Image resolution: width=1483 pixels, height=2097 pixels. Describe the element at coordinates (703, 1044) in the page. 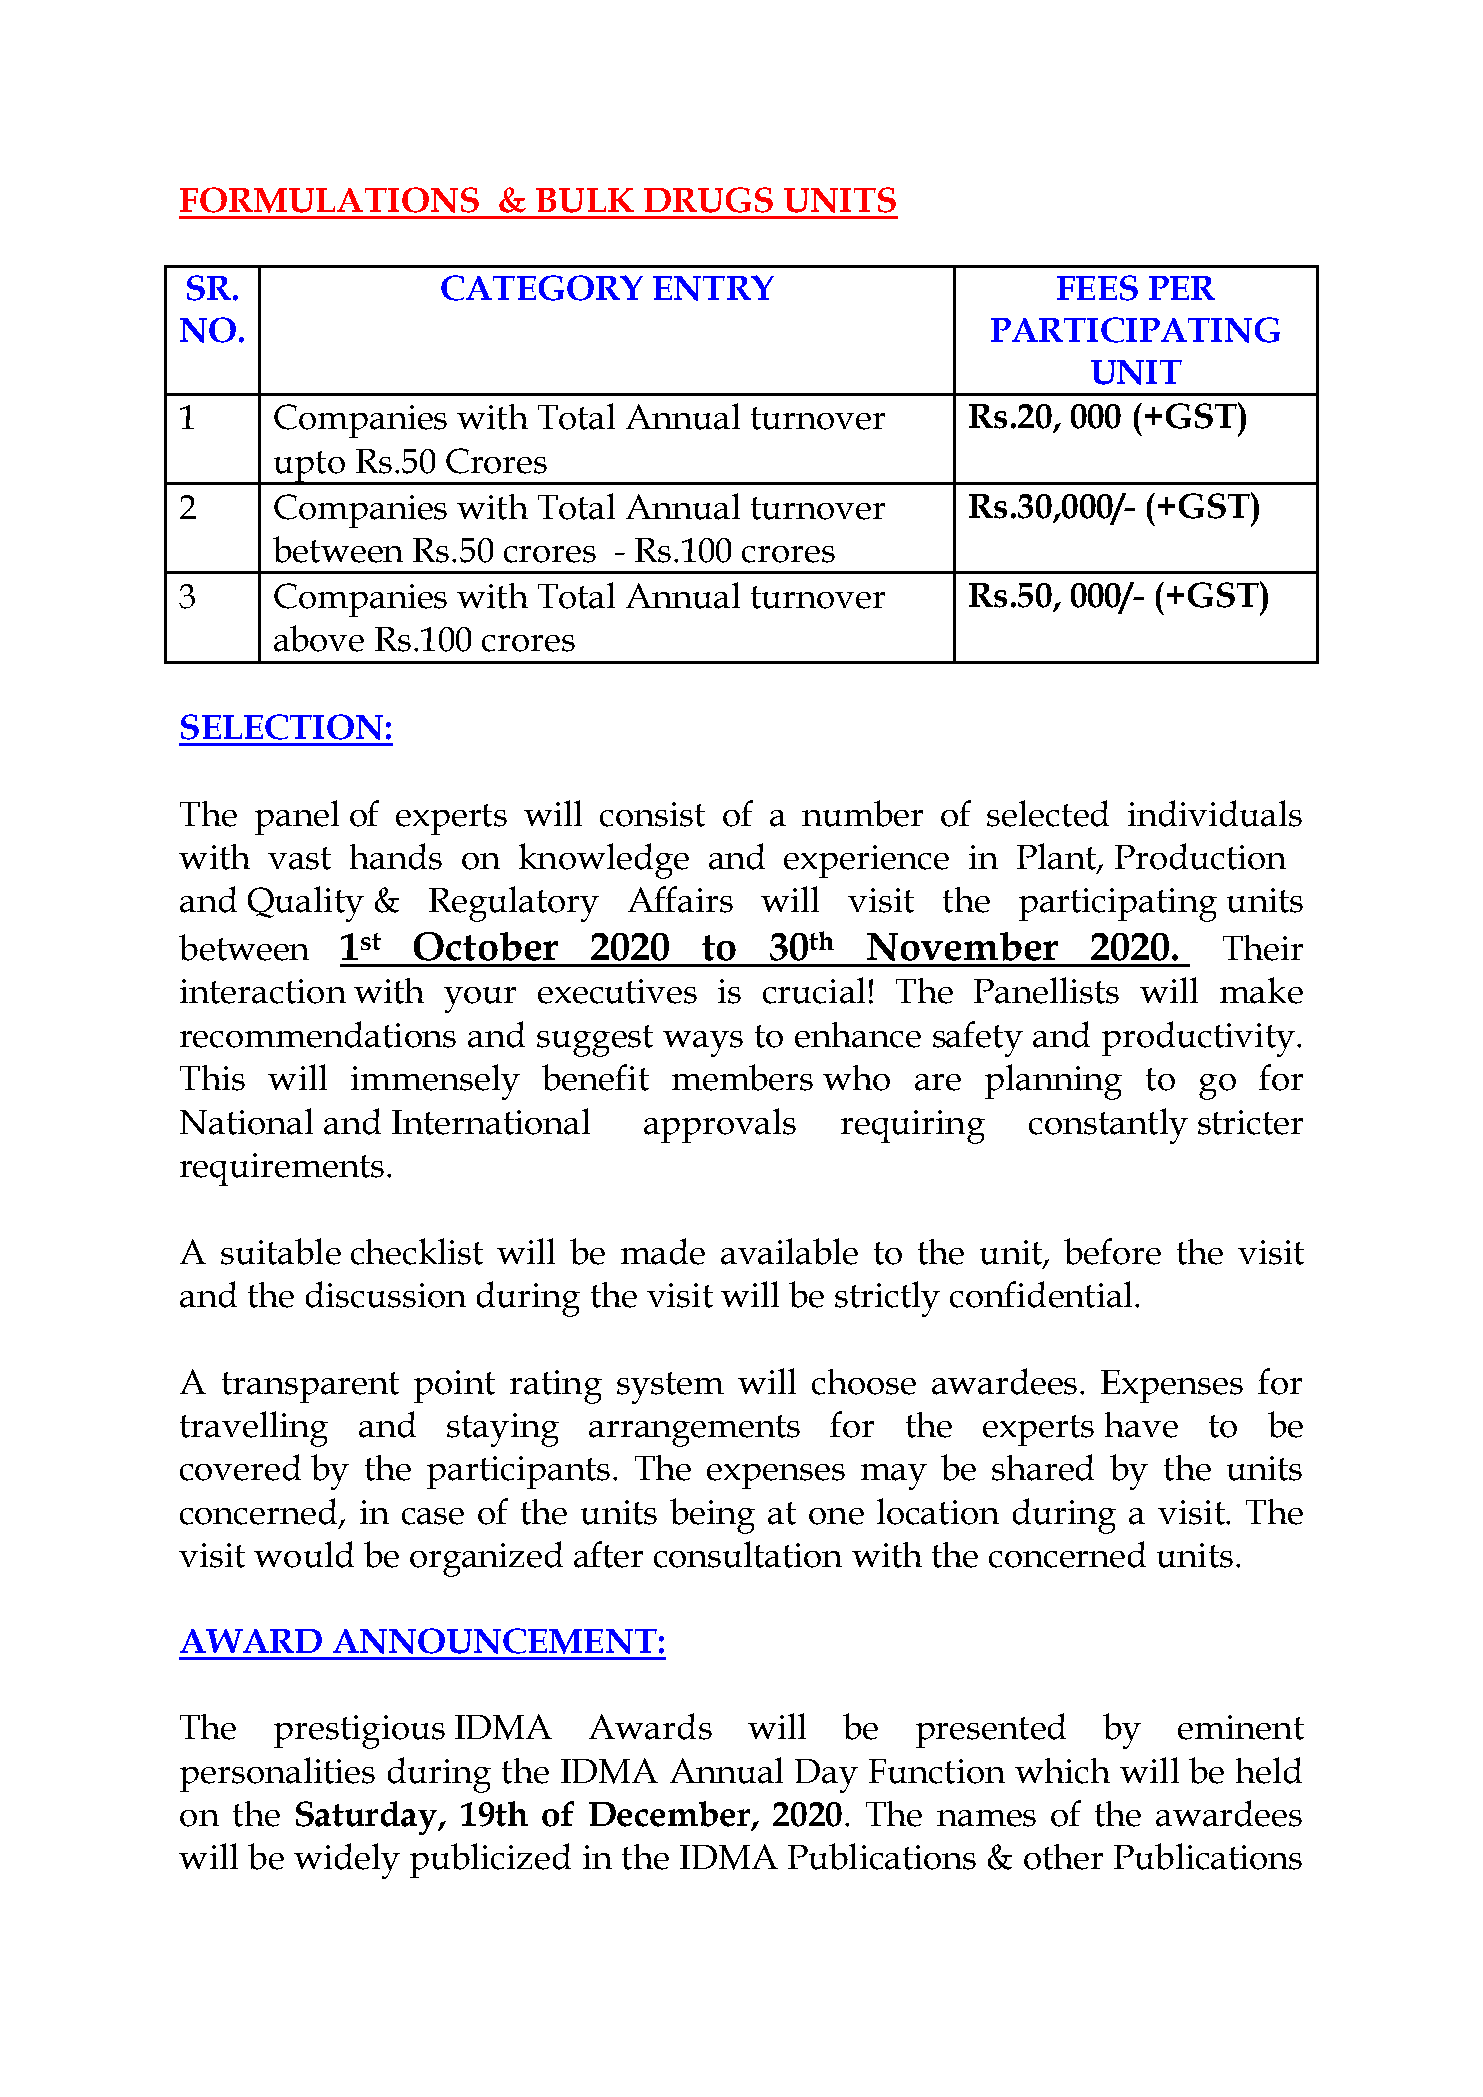

I see `ways` at that location.
